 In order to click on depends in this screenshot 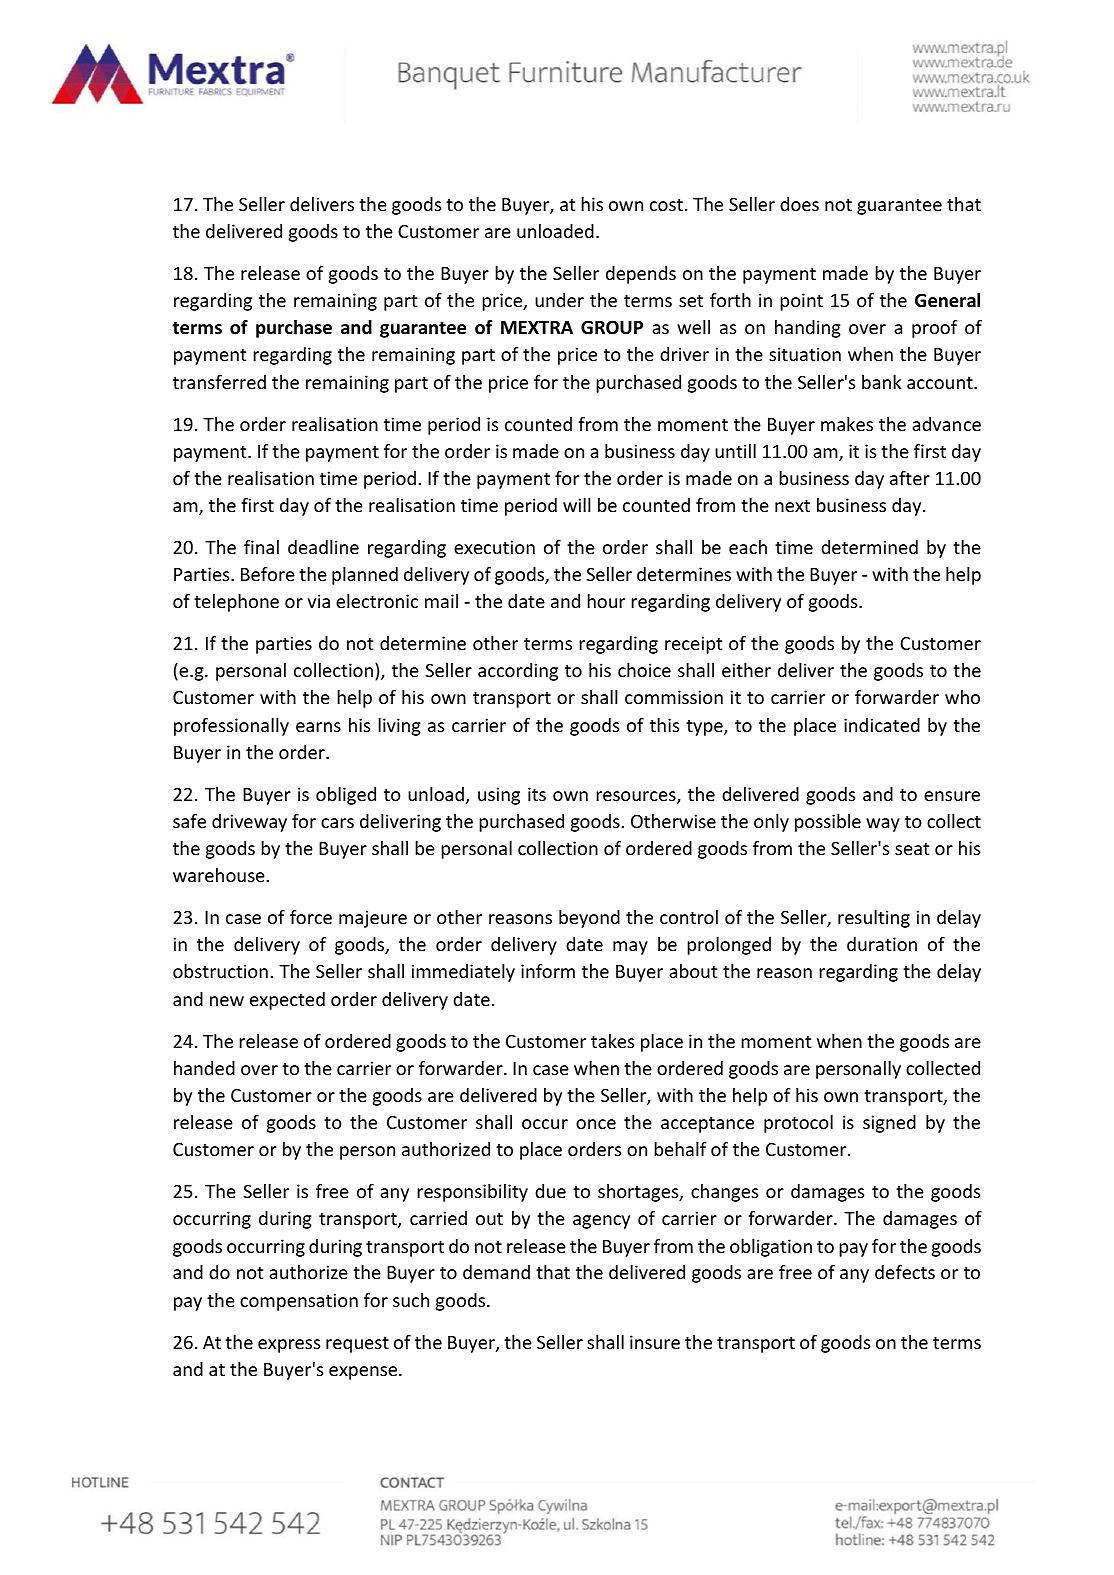, I will do `click(641, 275)`.
